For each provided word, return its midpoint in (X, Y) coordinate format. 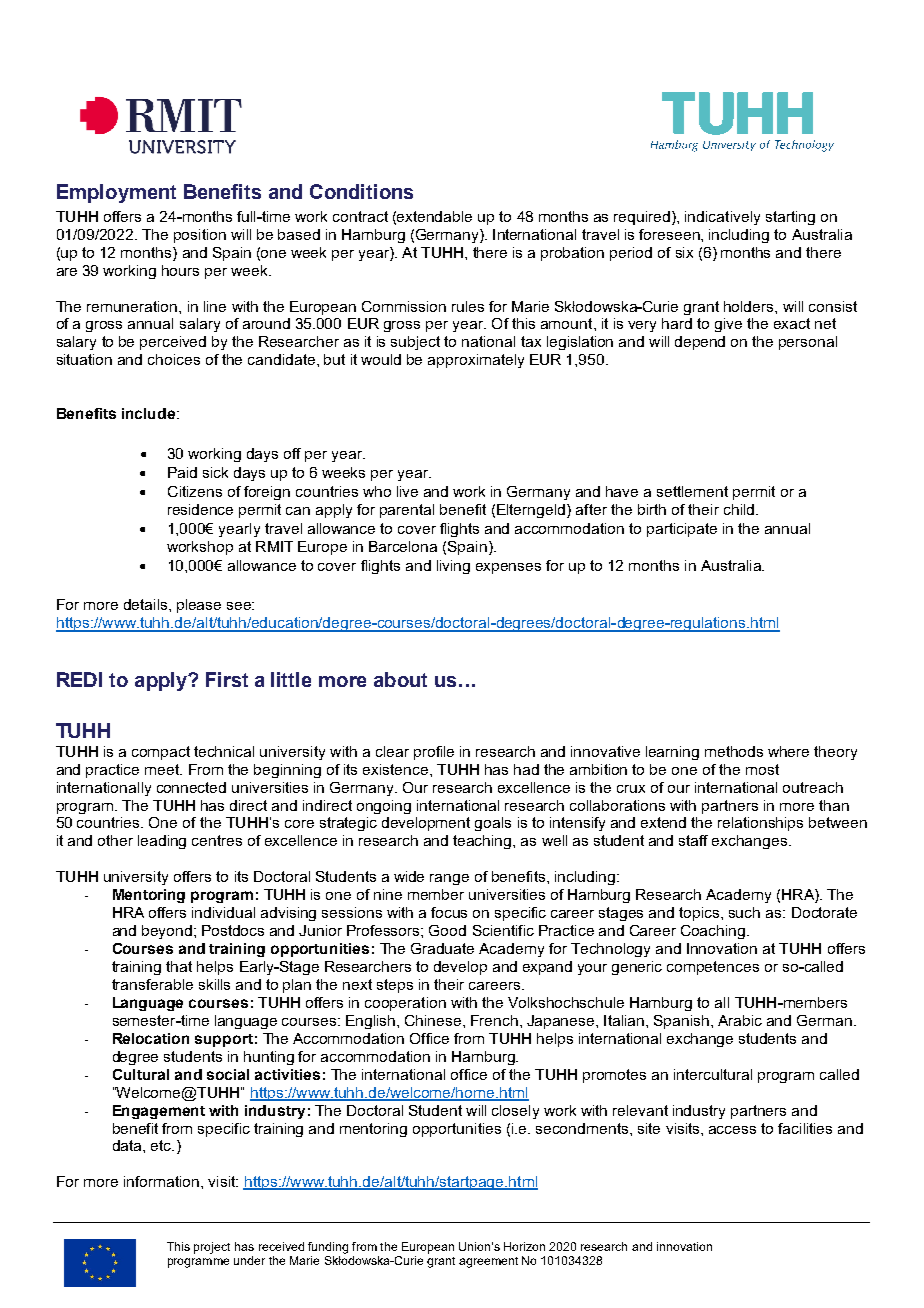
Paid (182, 472)
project (212, 1248)
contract (360, 216)
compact (161, 753)
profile (434, 753)
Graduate (442, 948)
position (200, 236)
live (407, 491)
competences (713, 968)
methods (734, 751)
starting (790, 218)
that (179, 966)
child (740, 509)
